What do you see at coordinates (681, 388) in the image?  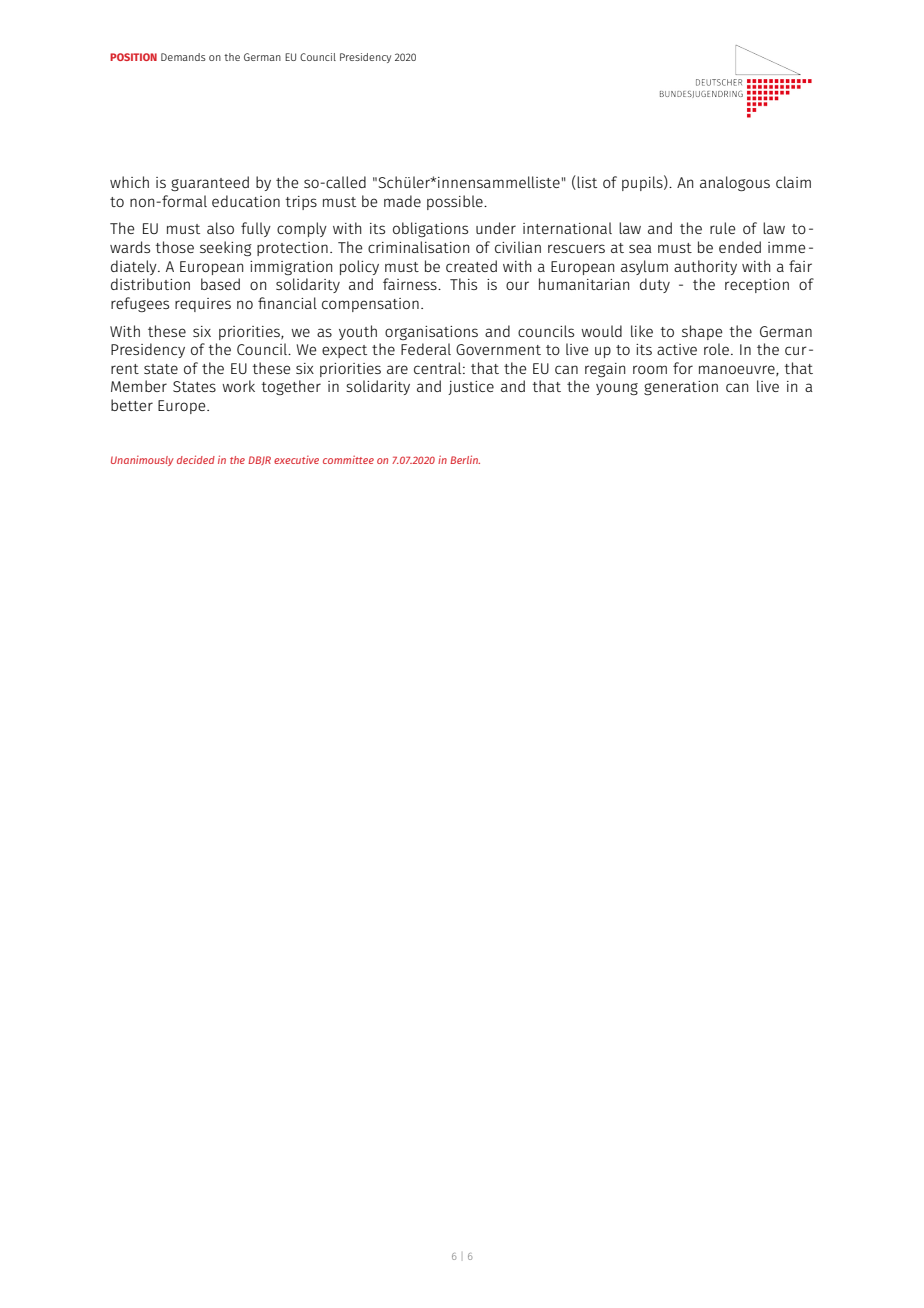 I see `generation` at bounding box center [681, 388].
